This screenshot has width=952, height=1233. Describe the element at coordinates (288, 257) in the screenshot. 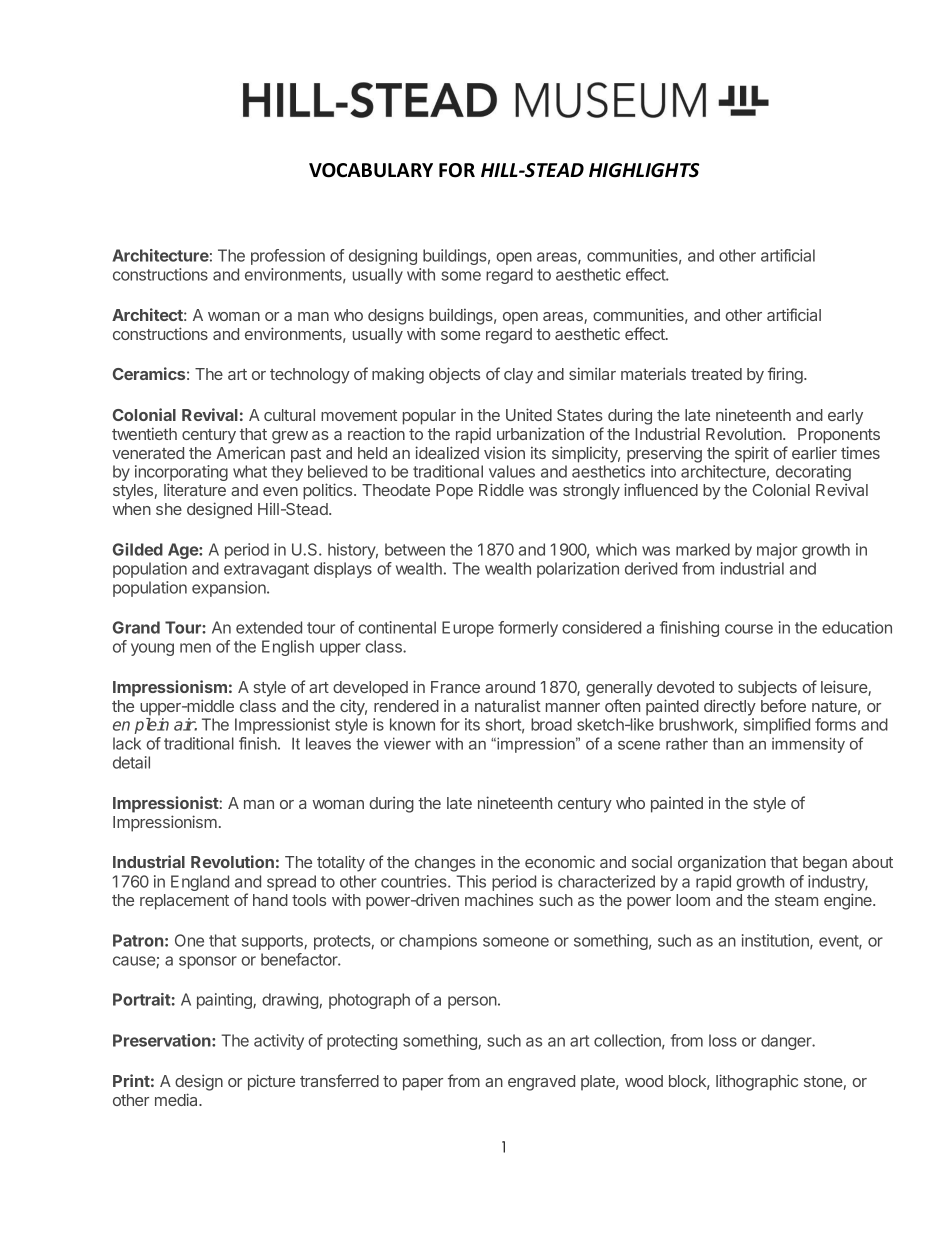

I see `profession` at that location.
